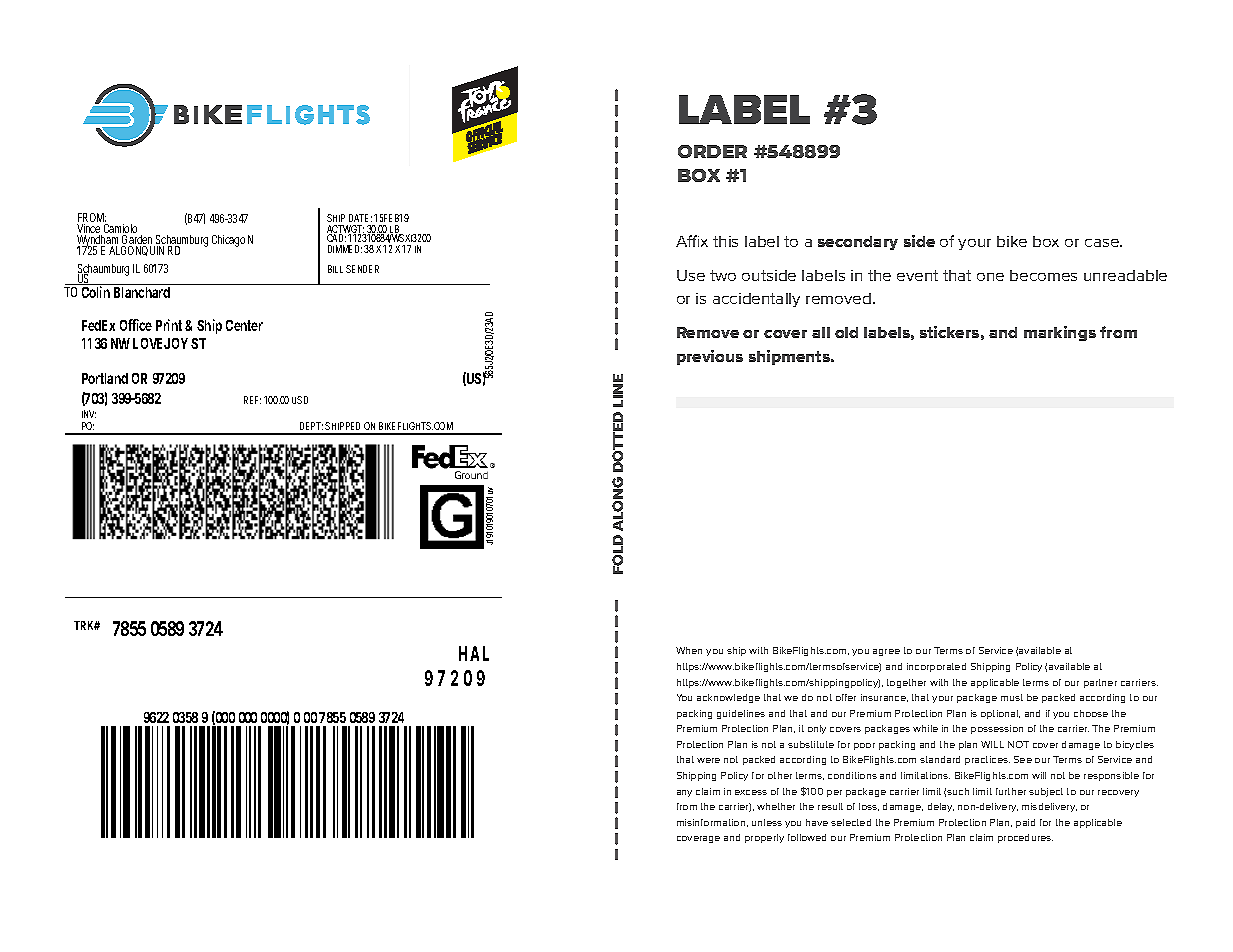 The width and height of the screenshot is (1233, 952). I want to click on any, so click(684, 793).
